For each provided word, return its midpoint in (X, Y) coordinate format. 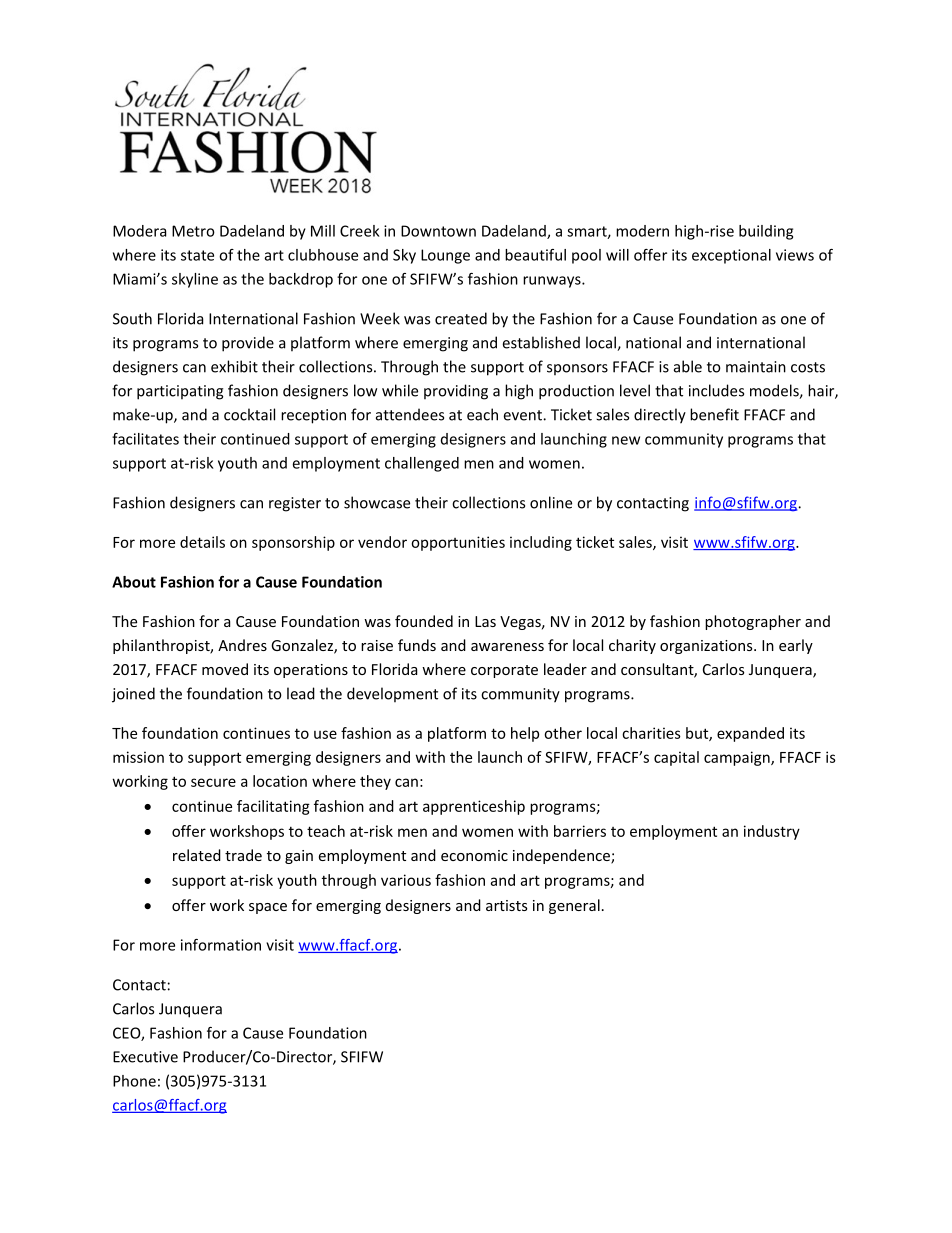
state (197, 255)
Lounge (445, 256)
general (574, 906)
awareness (507, 647)
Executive (145, 1057)
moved (225, 669)
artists (506, 905)
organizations (707, 647)
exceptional (731, 256)
